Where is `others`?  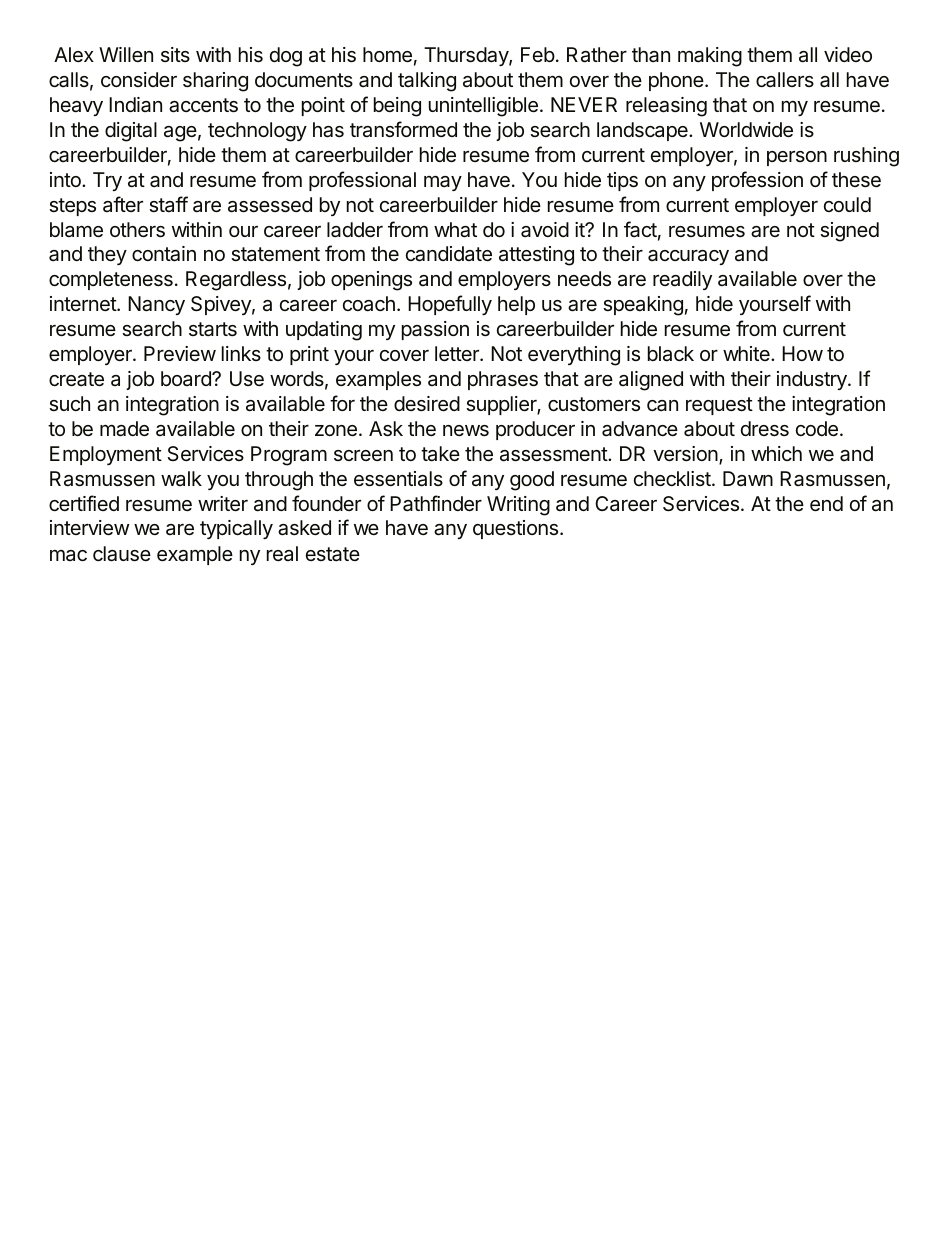 others is located at coordinates (137, 230).
